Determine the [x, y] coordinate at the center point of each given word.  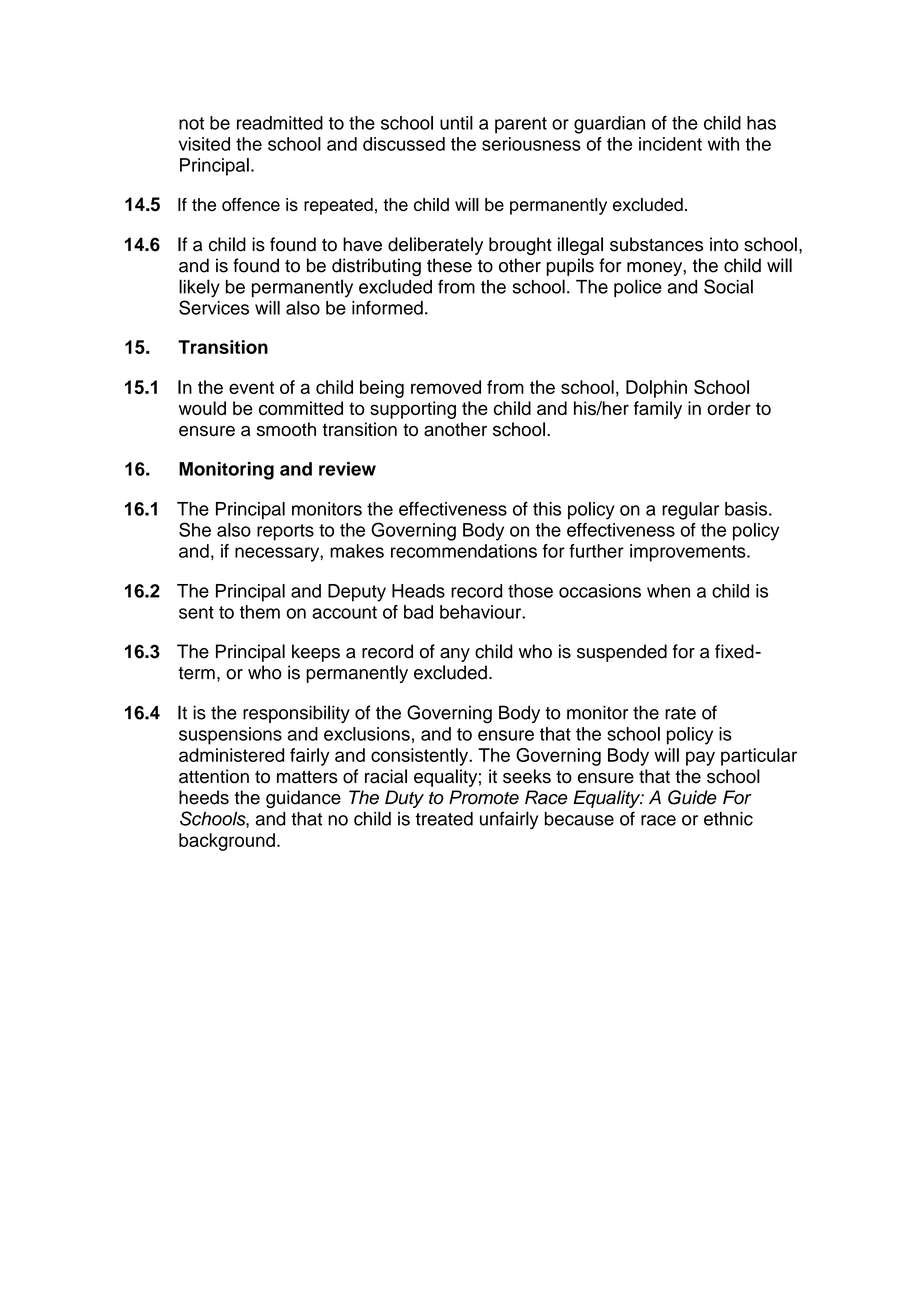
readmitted [280, 123]
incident [670, 144]
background [227, 842]
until [456, 123]
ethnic [728, 819]
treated [444, 819]
